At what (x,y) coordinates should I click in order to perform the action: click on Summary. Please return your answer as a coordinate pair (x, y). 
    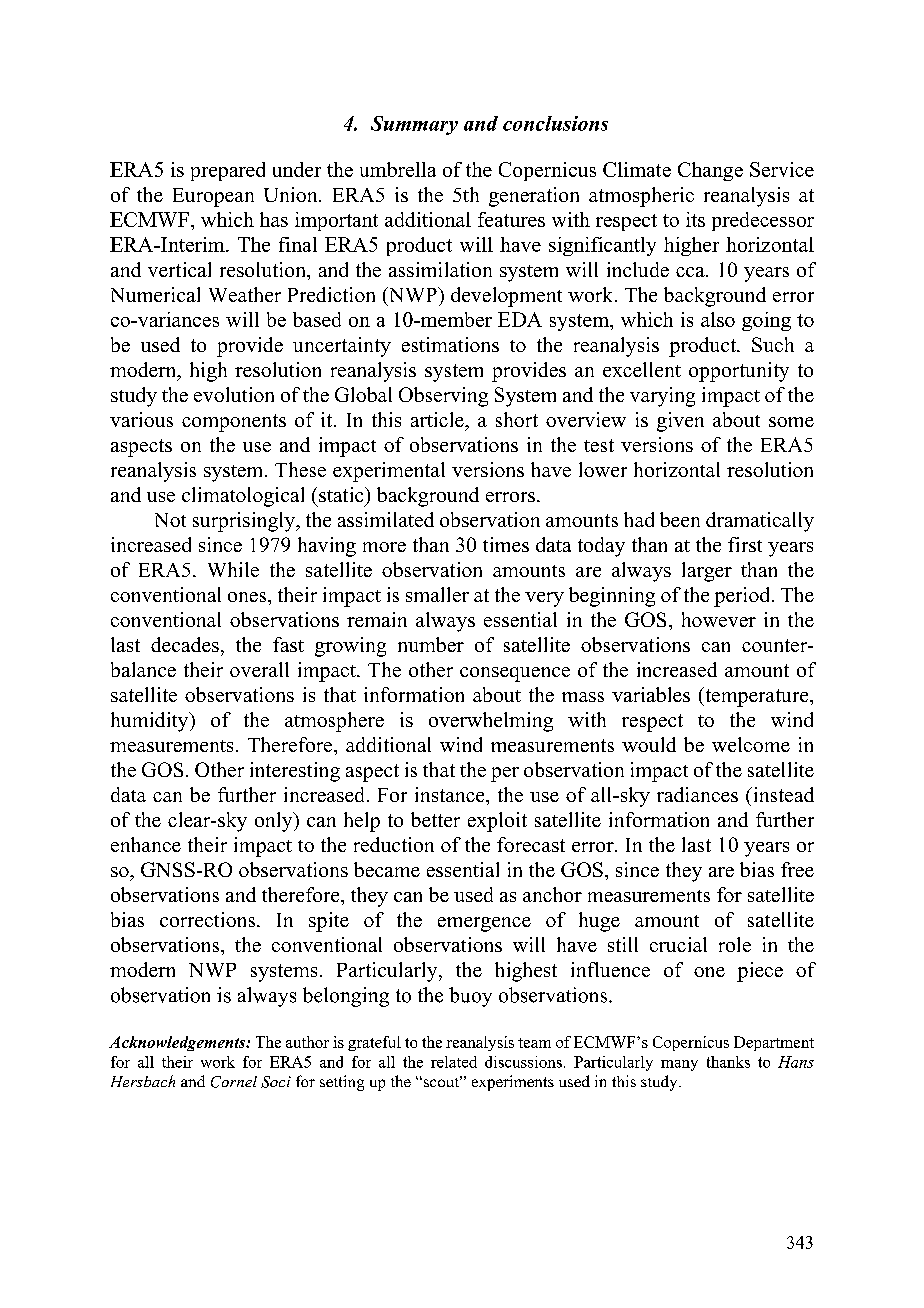
    Looking at the image, I should click on (414, 125).
